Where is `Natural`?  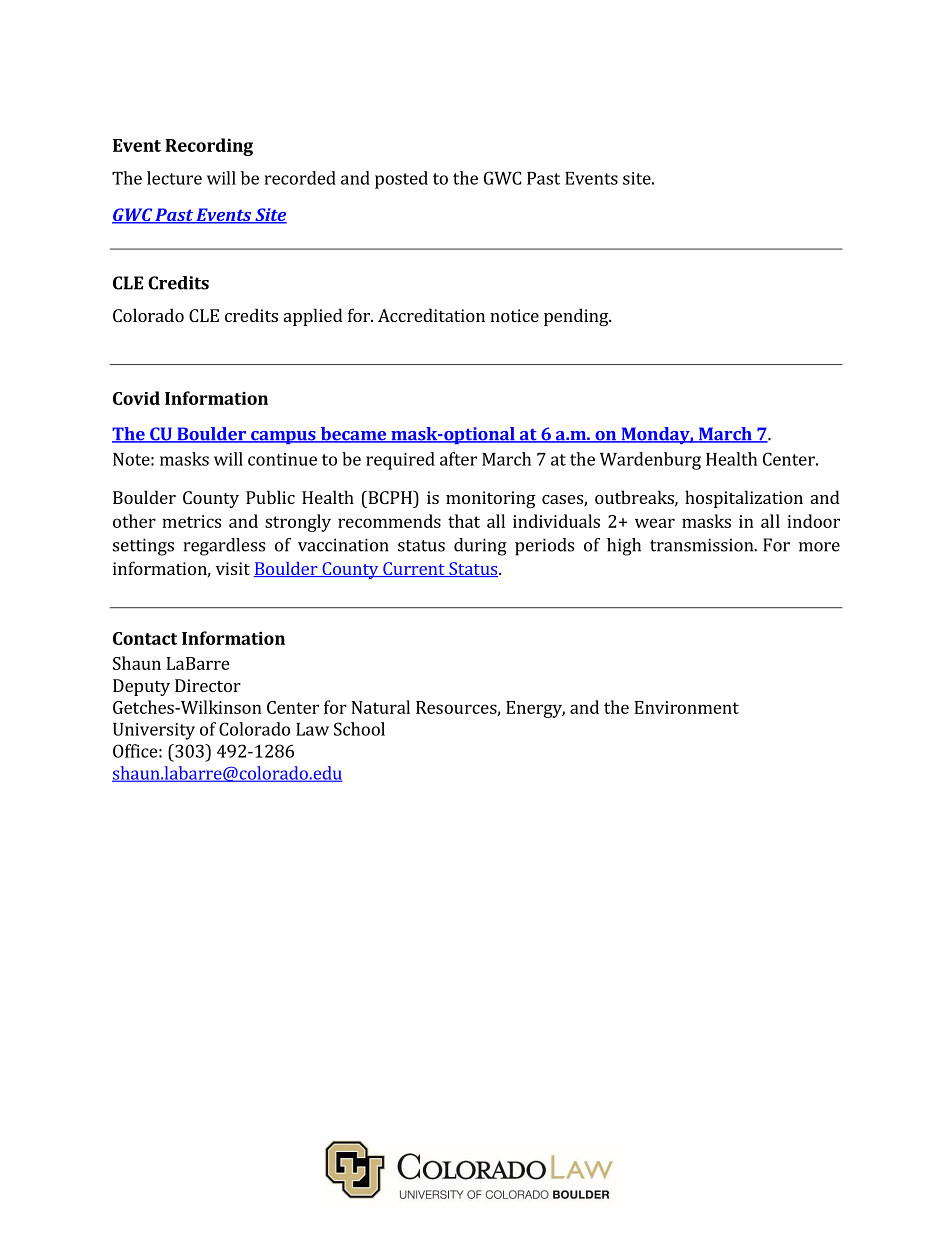 Natural is located at coordinates (380, 707).
